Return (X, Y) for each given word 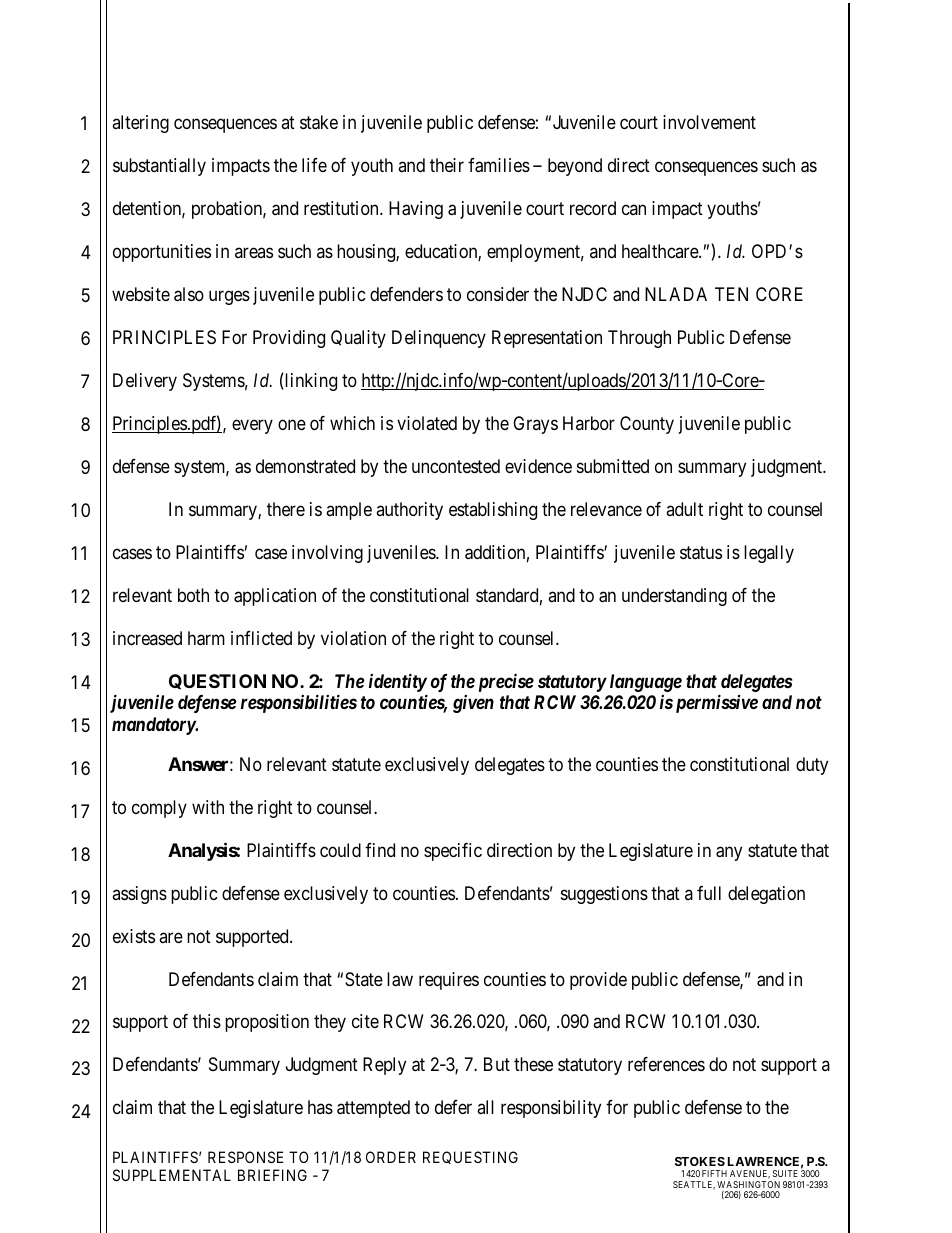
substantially (159, 167)
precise (506, 682)
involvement (709, 122)
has (320, 1107)
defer (453, 1107)
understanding (674, 597)
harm (206, 638)
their (447, 165)
